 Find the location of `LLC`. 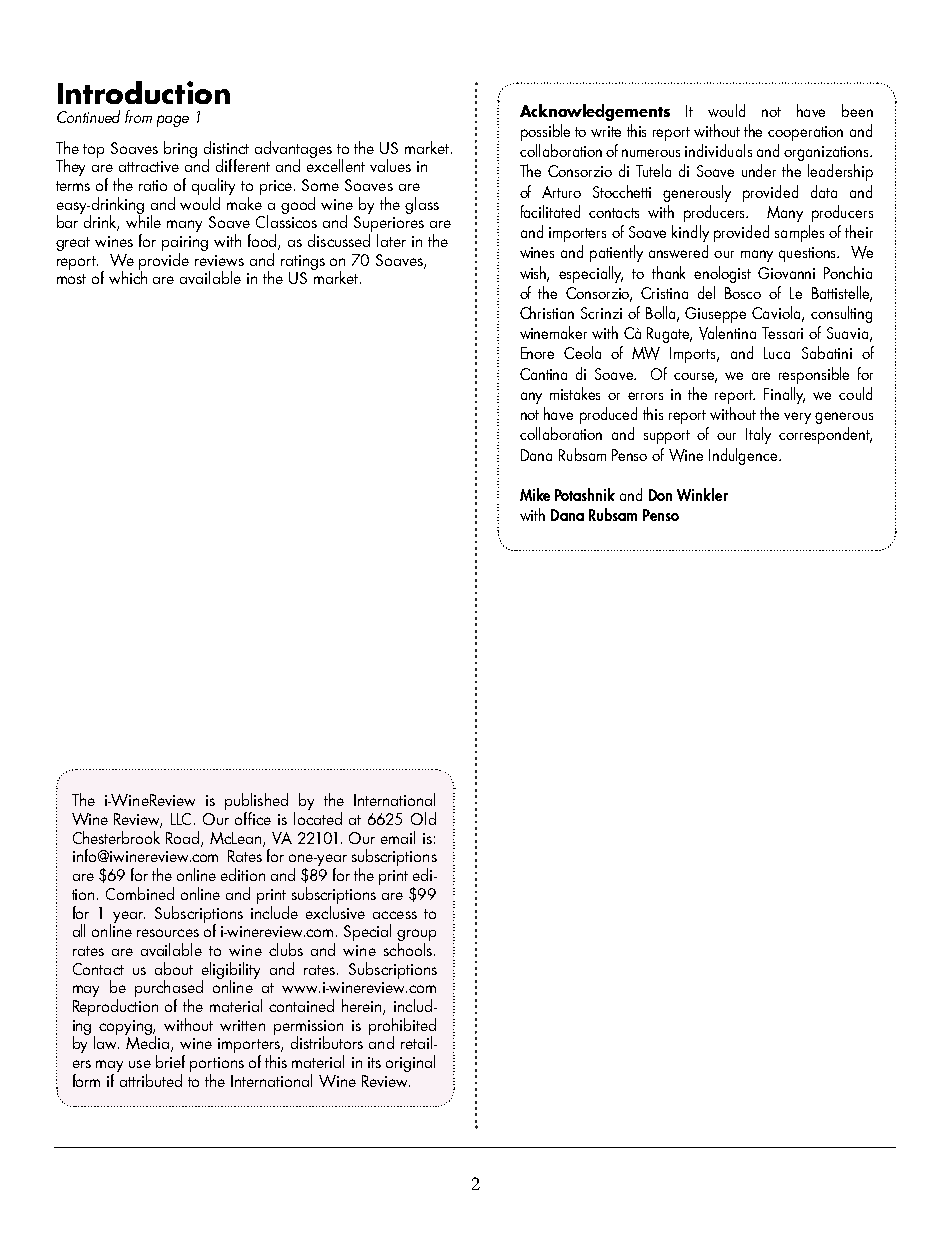

LLC is located at coordinates (181, 819).
